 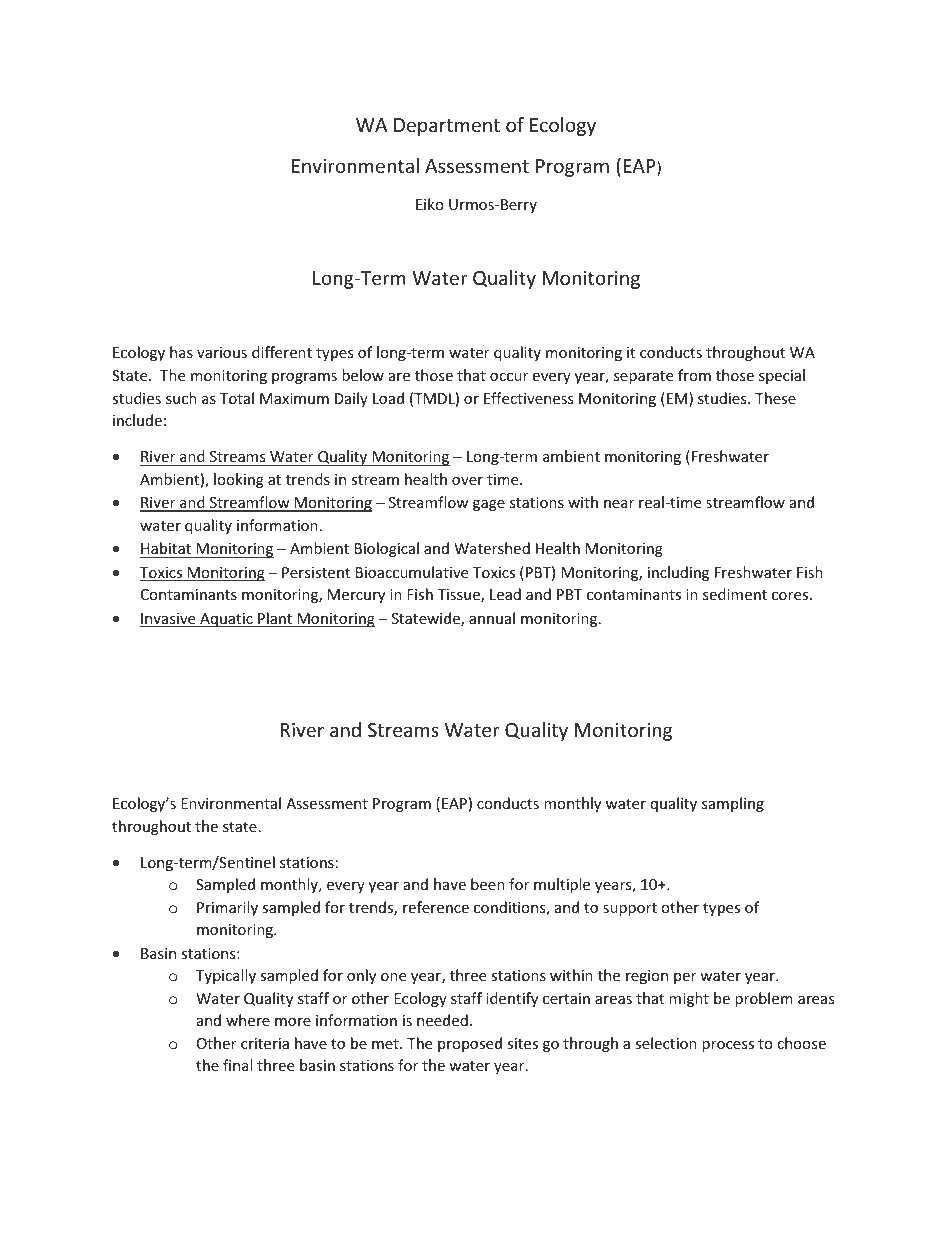 What do you see at coordinates (467, 481) in the screenshot?
I see `over` at bounding box center [467, 481].
